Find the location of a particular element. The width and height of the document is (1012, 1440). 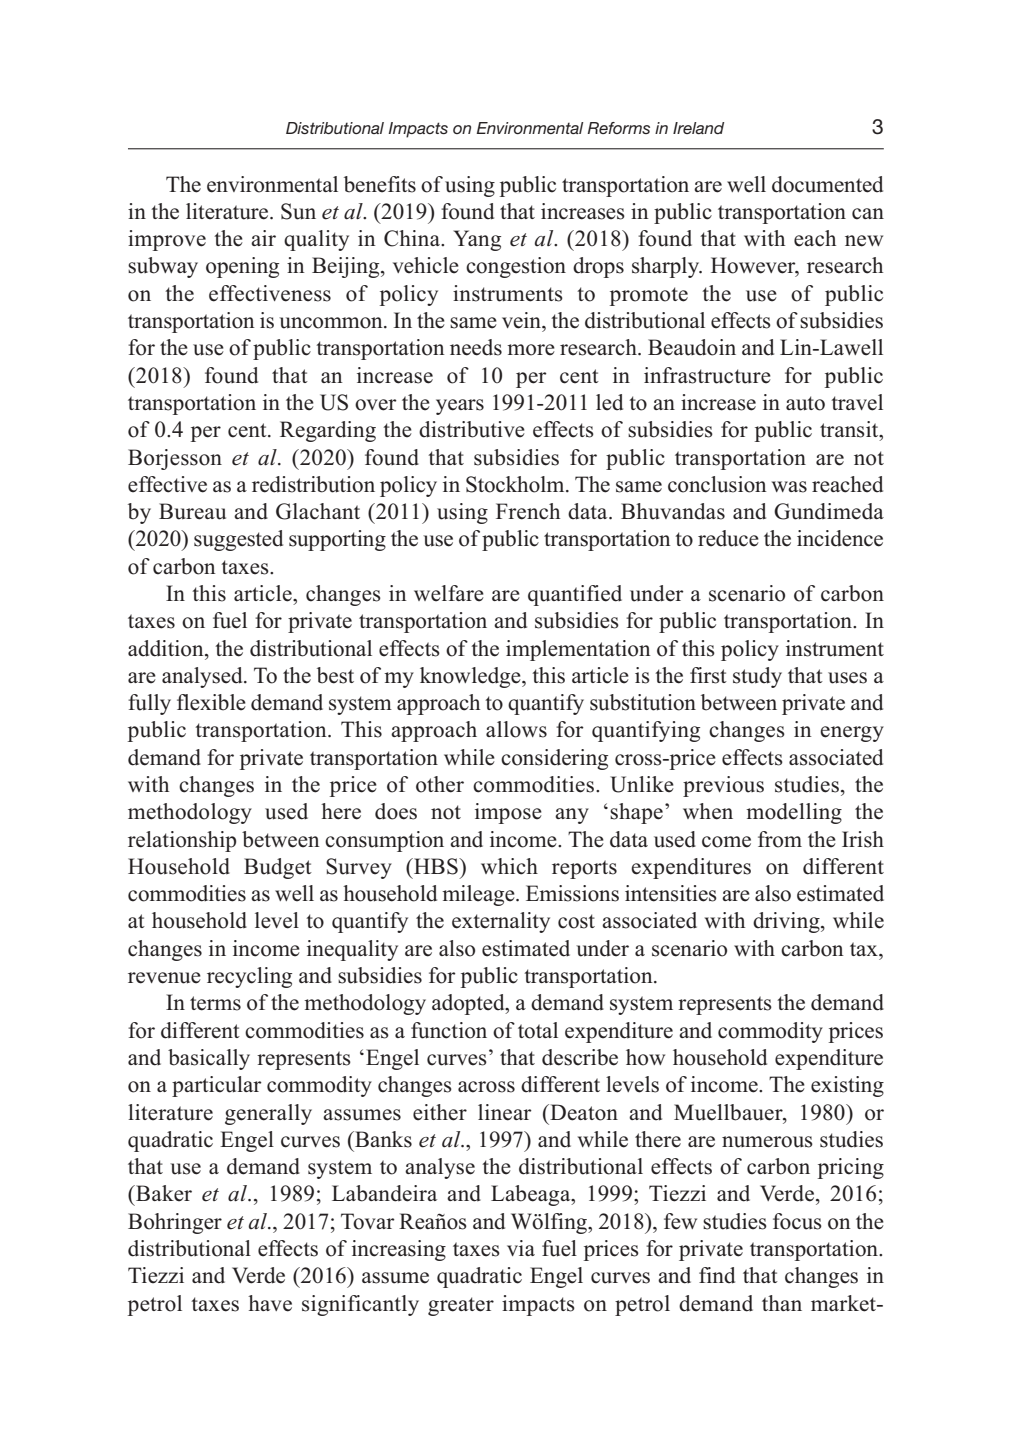

Sun is located at coordinates (298, 211).
